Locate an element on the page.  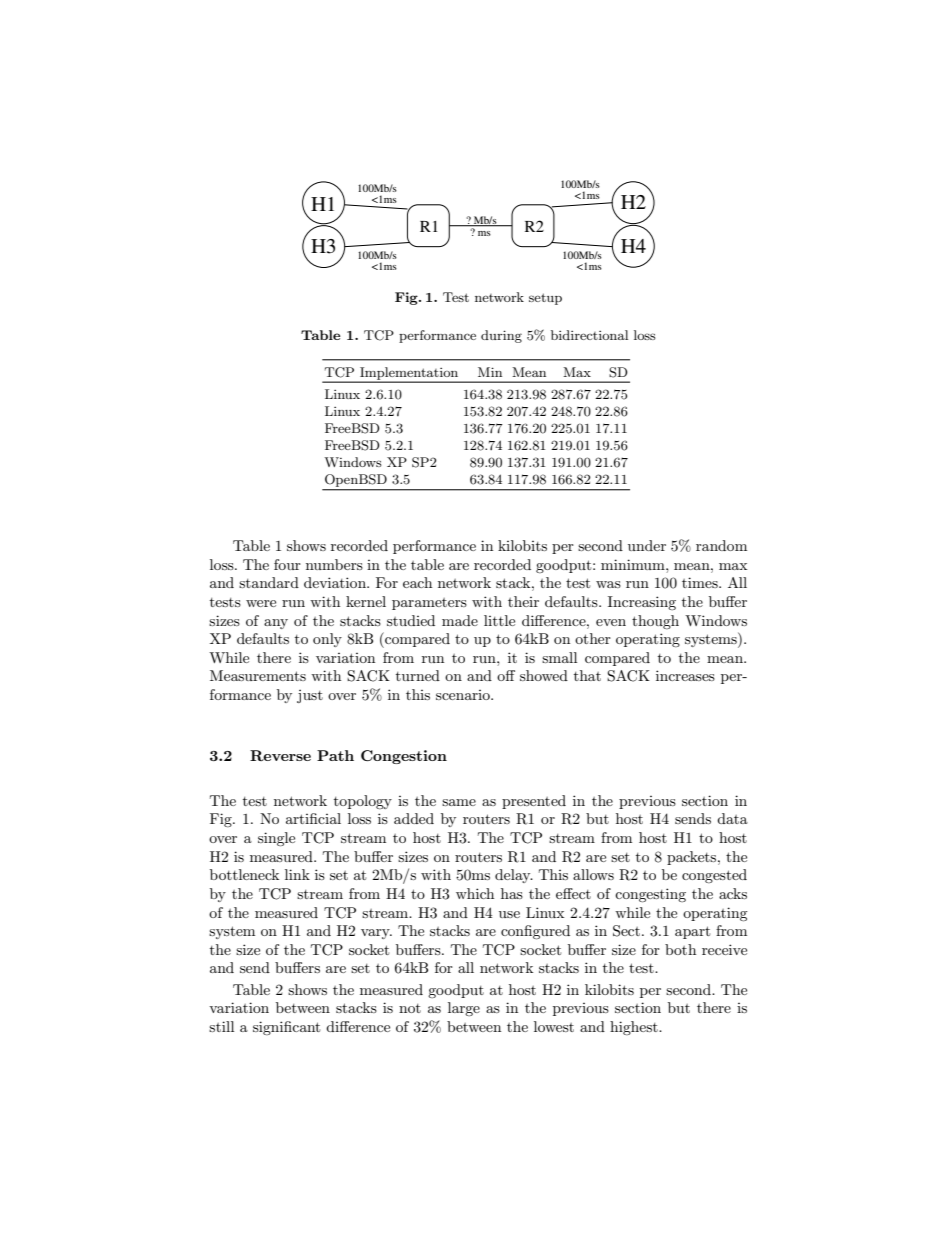
Implementation is located at coordinates (409, 374).
